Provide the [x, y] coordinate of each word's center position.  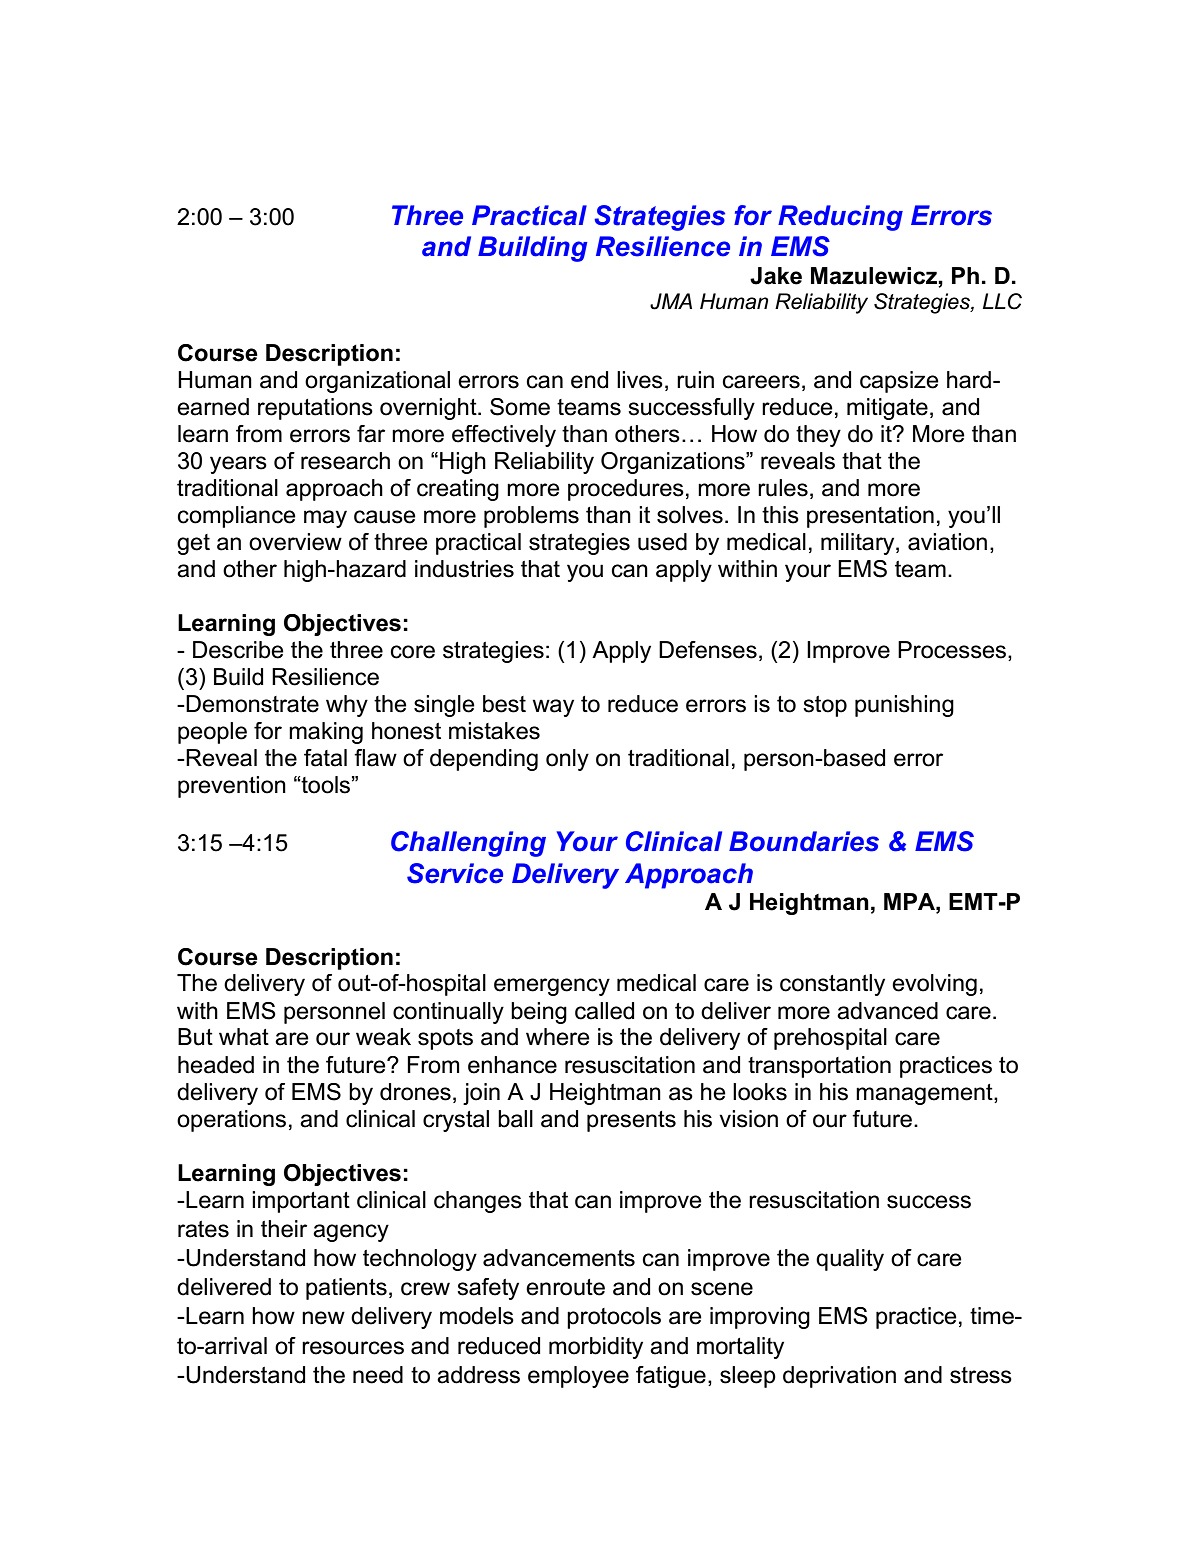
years [238, 465]
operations [231, 1121]
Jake [776, 276]
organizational [377, 382]
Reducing [840, 218]
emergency [552, 987]
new [323, 1318]
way [553, 708]
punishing [904, 706]
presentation [870, 517]
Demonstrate [251, 704]
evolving [934, 985]
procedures [626, 490]
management [925, 1094]
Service [455, 873]
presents [631, 1121]
